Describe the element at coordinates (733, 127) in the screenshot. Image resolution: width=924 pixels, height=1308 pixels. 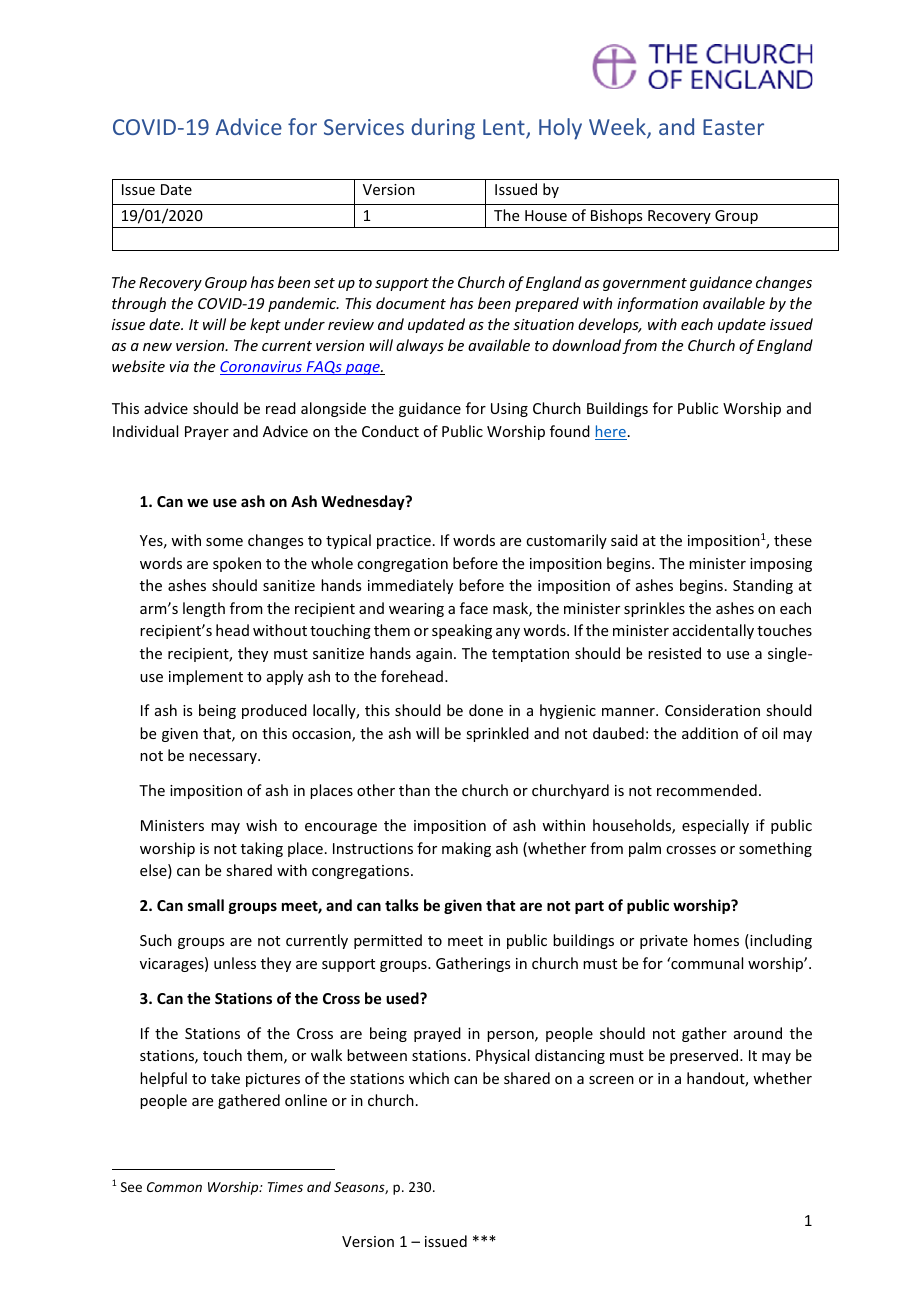
I see `Easter` at that location.
